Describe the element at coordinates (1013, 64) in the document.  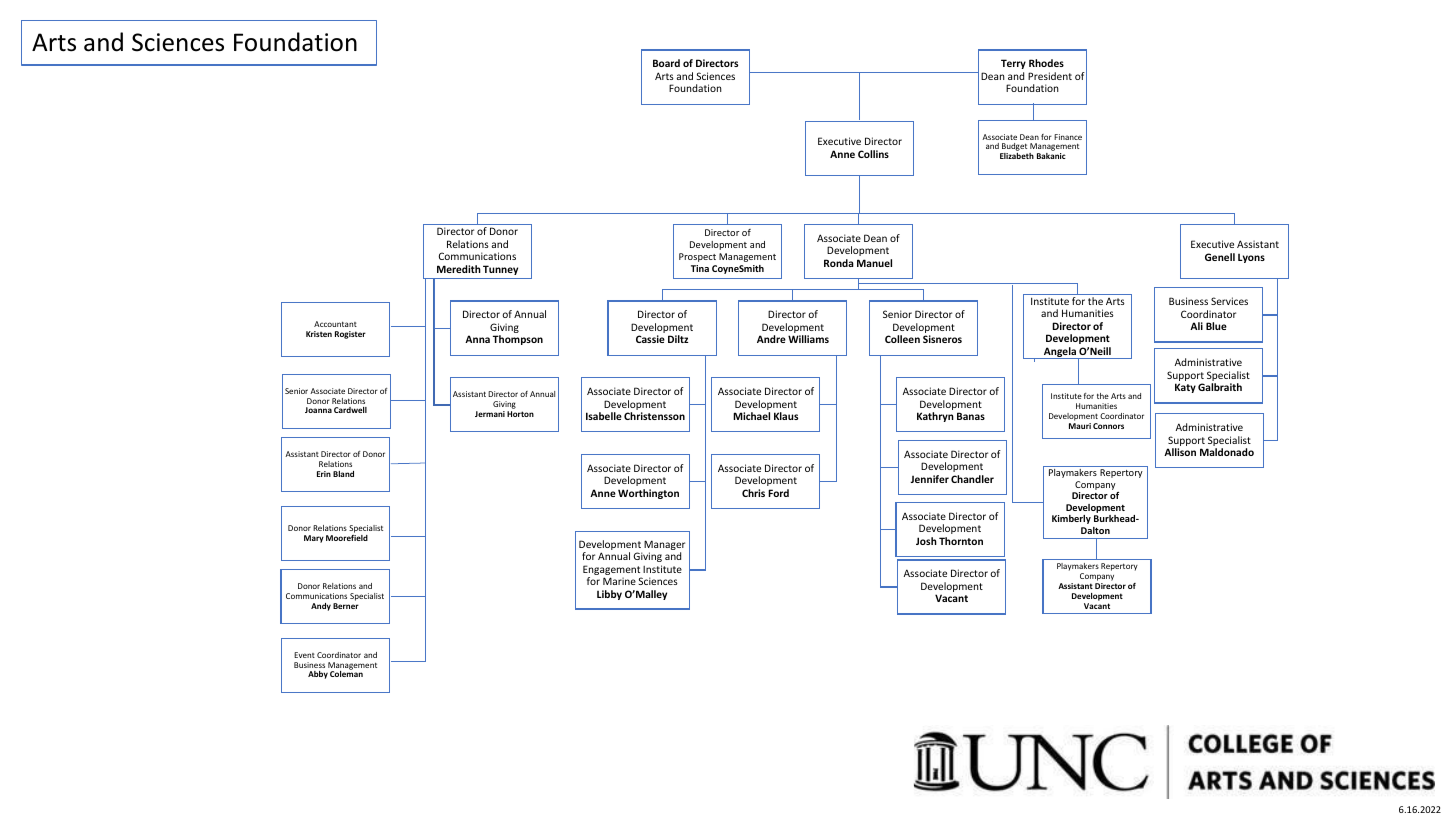
I see `Terry` at that location.
